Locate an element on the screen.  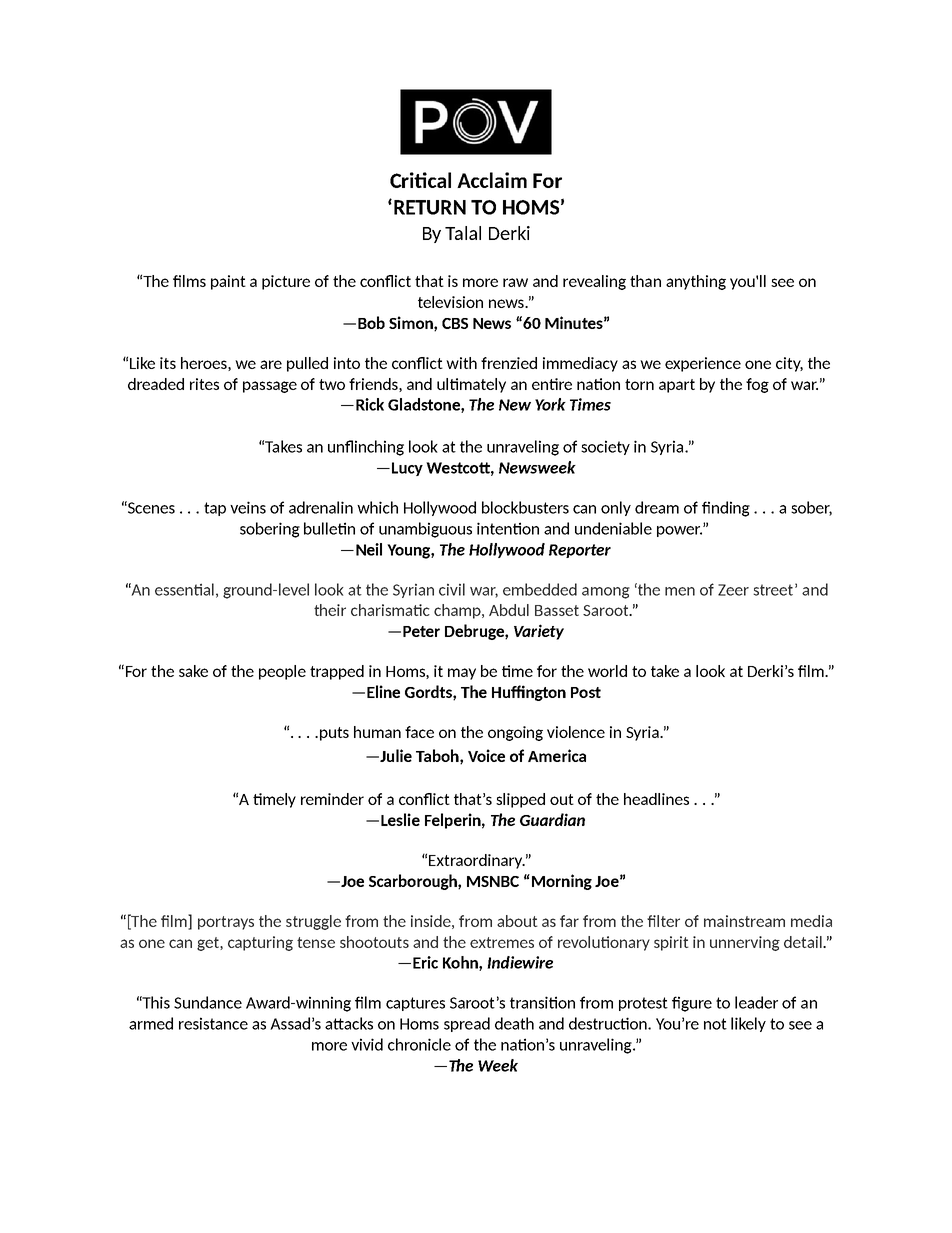
Voice is located at coordinates (486, 755).
